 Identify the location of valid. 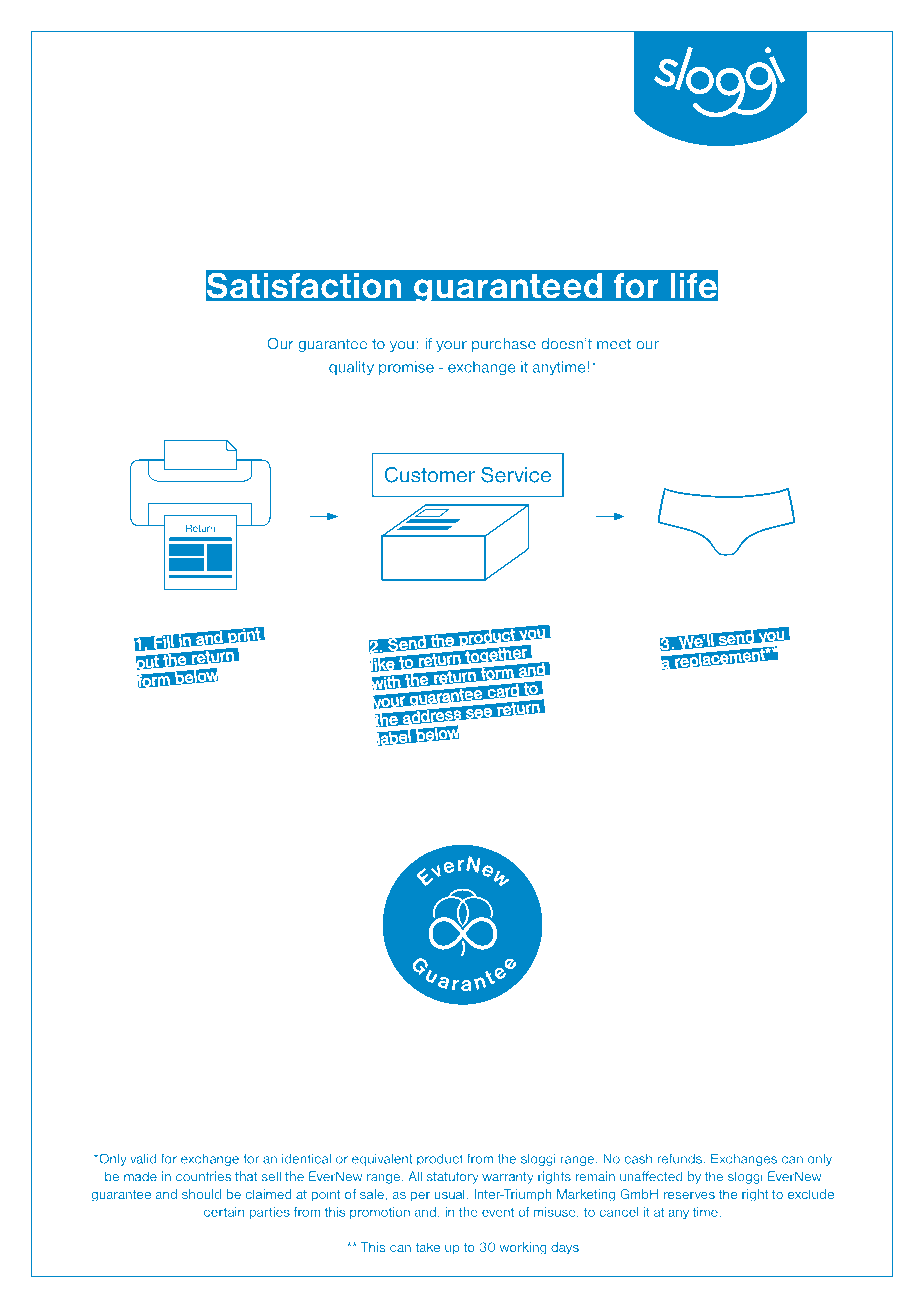
(143, 1158).
